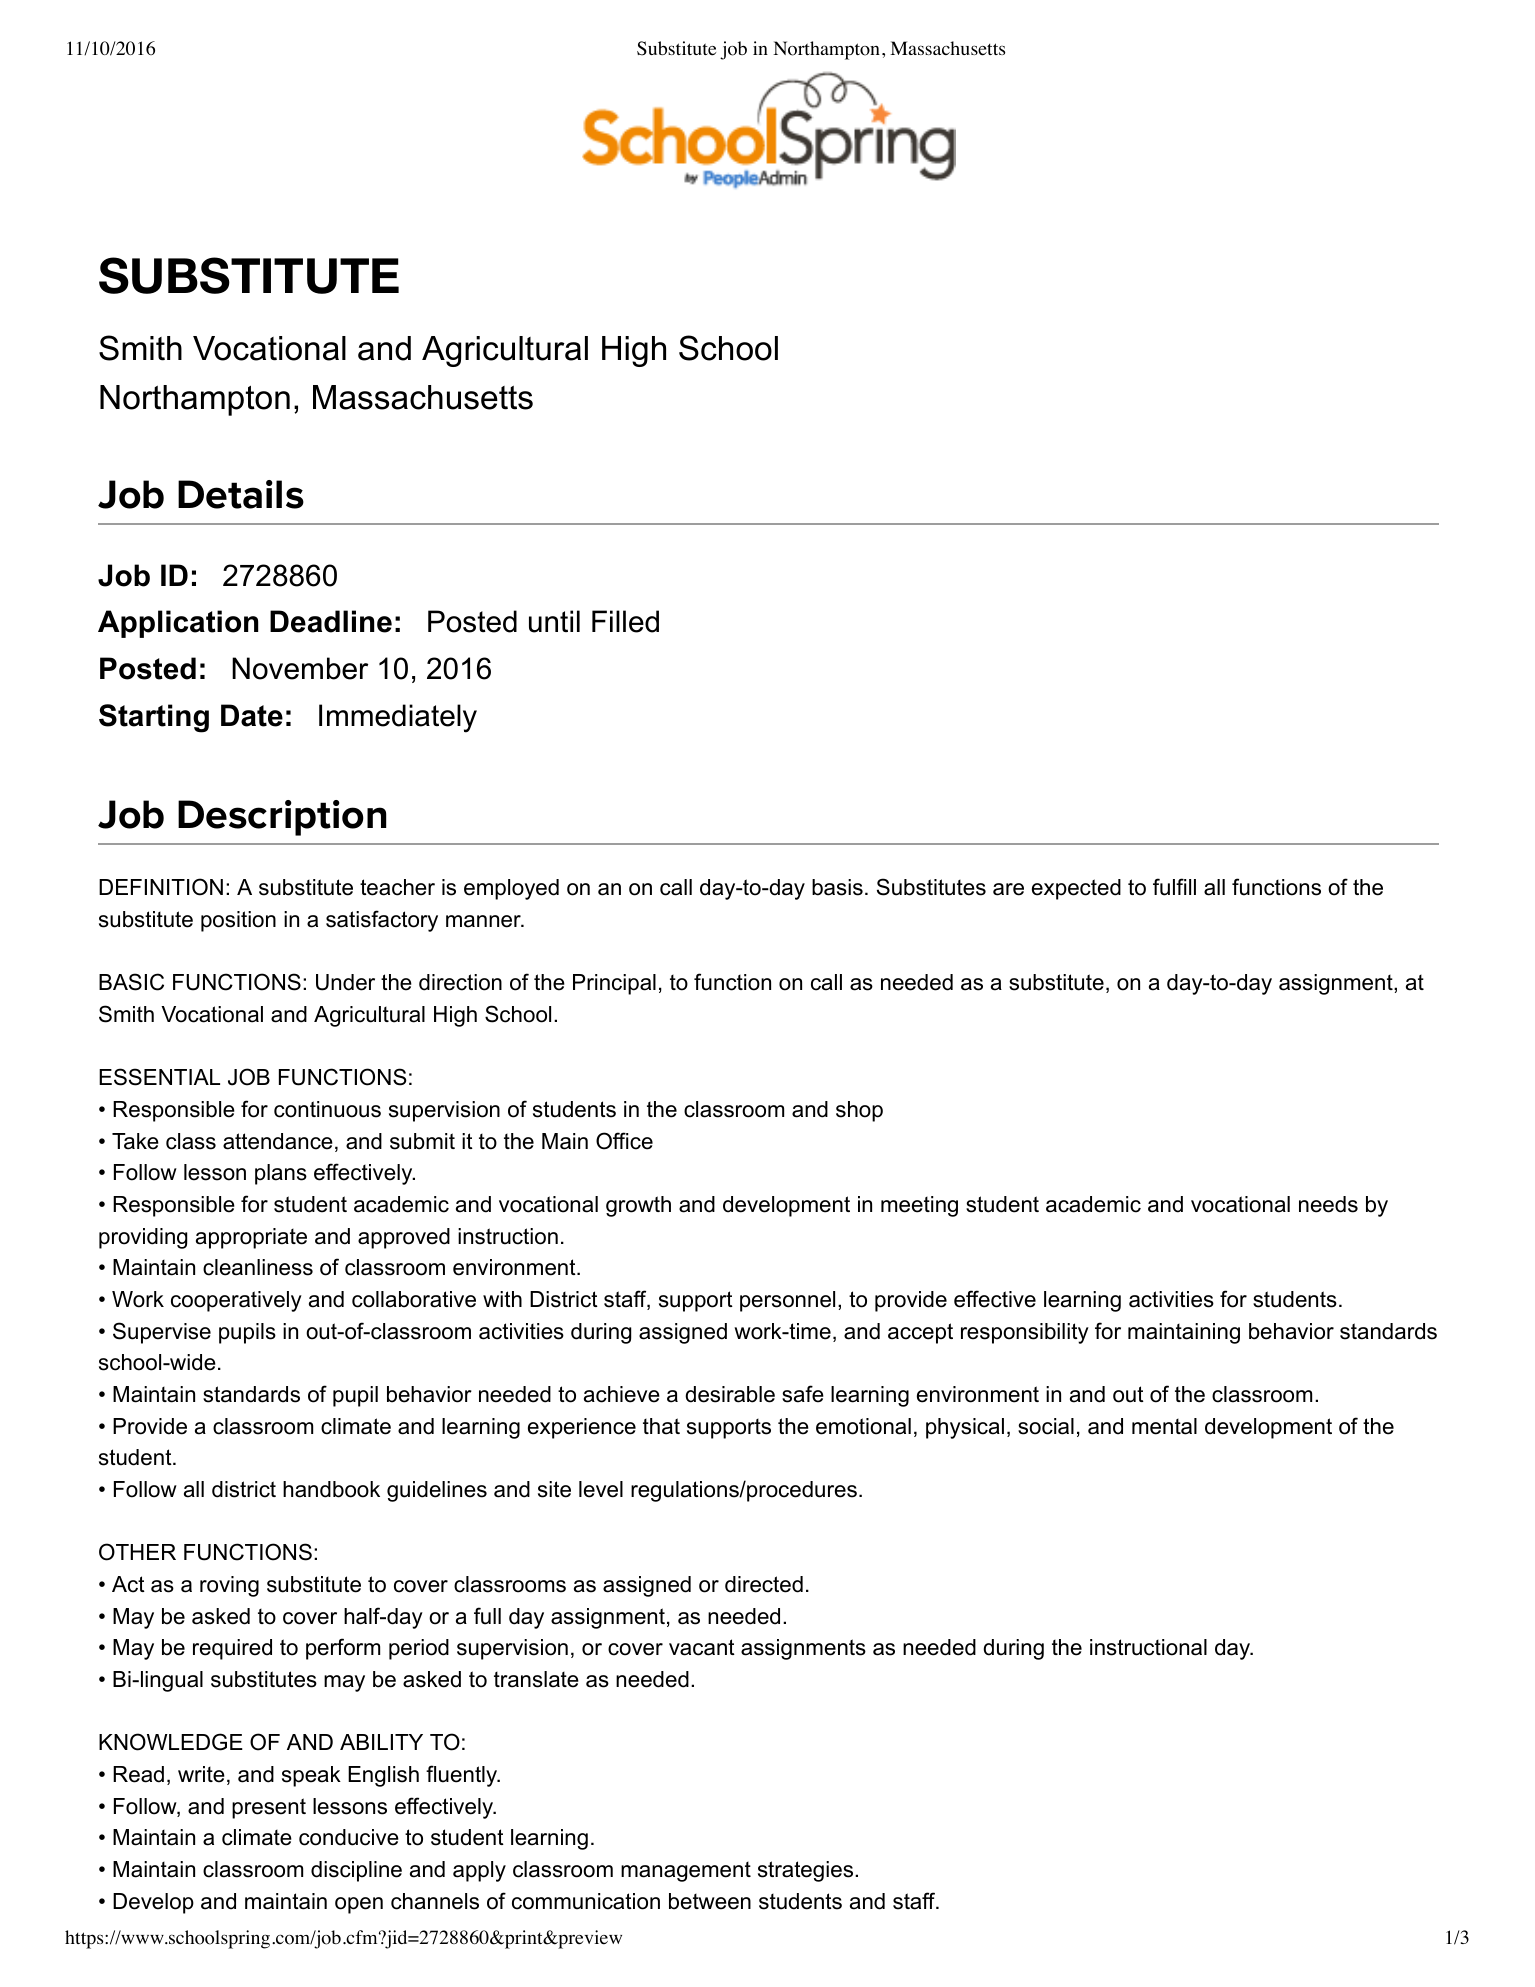 The image size is (1535, 1987). Describe the element at coordinates (356, 1871) in the document. I see `discipline` at that location.
